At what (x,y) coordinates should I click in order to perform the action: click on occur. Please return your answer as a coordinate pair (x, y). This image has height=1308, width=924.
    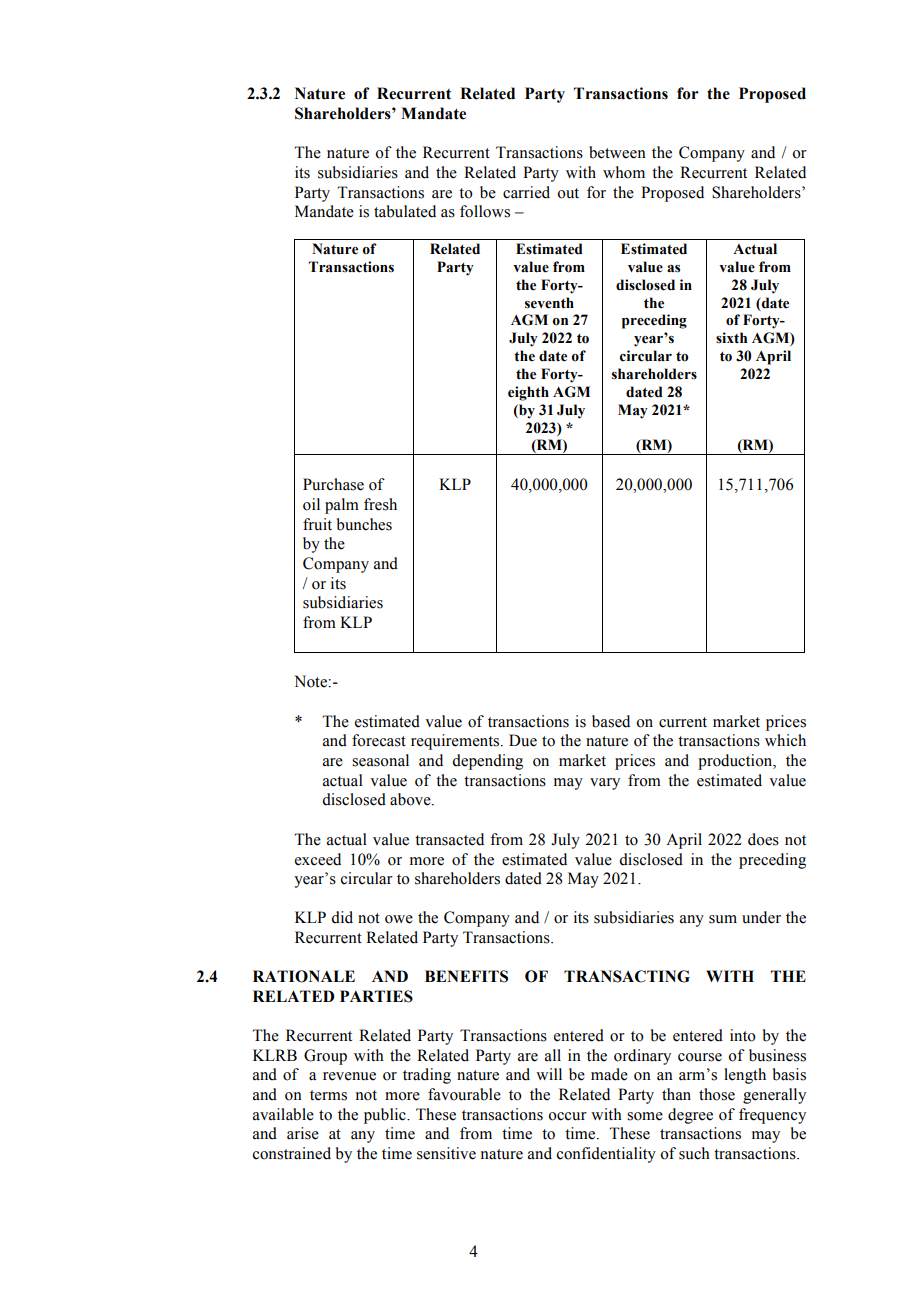
    Looking at the image, I should click on (567, 1116).
